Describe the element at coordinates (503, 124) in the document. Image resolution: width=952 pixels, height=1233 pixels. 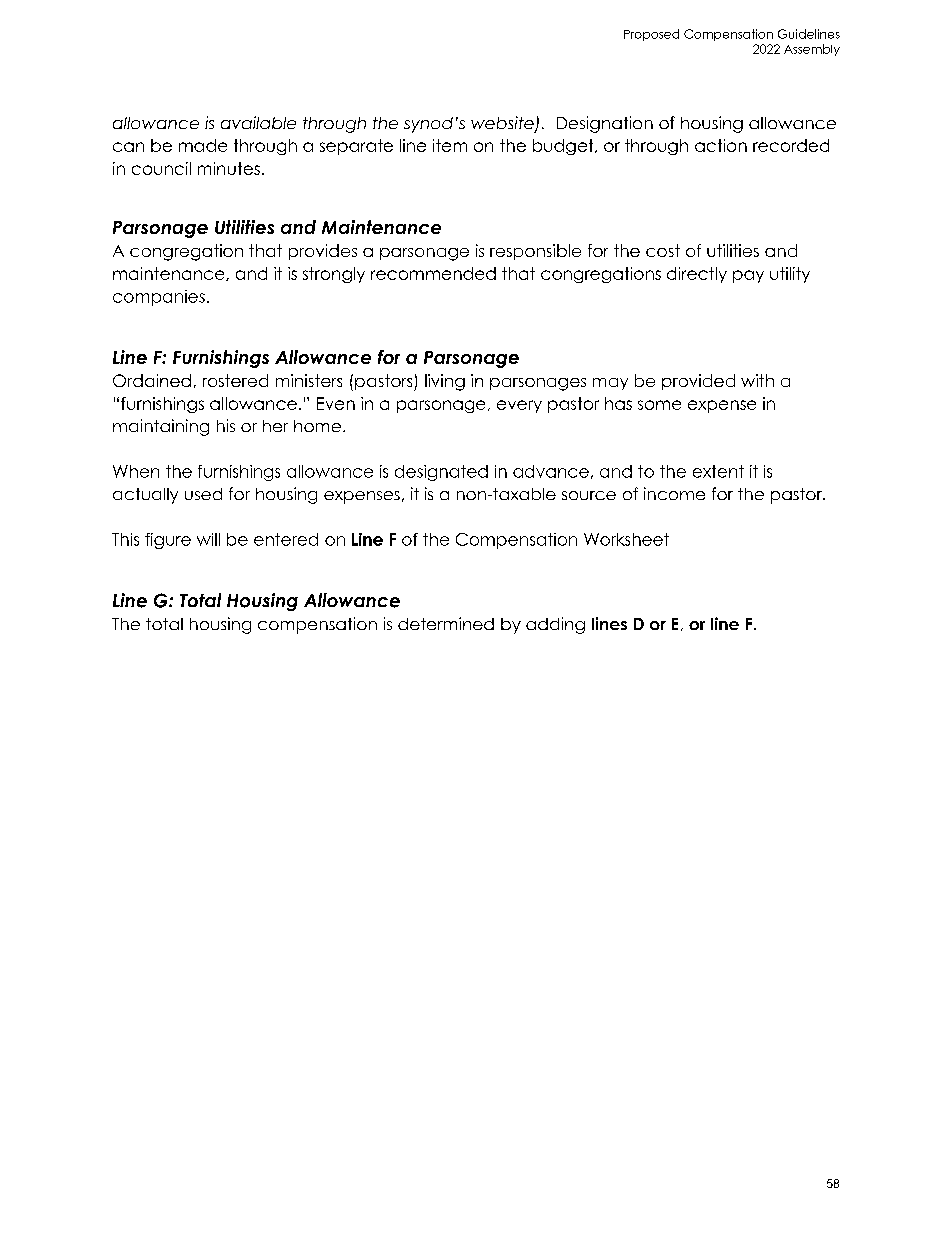
I see `website` at that location.
